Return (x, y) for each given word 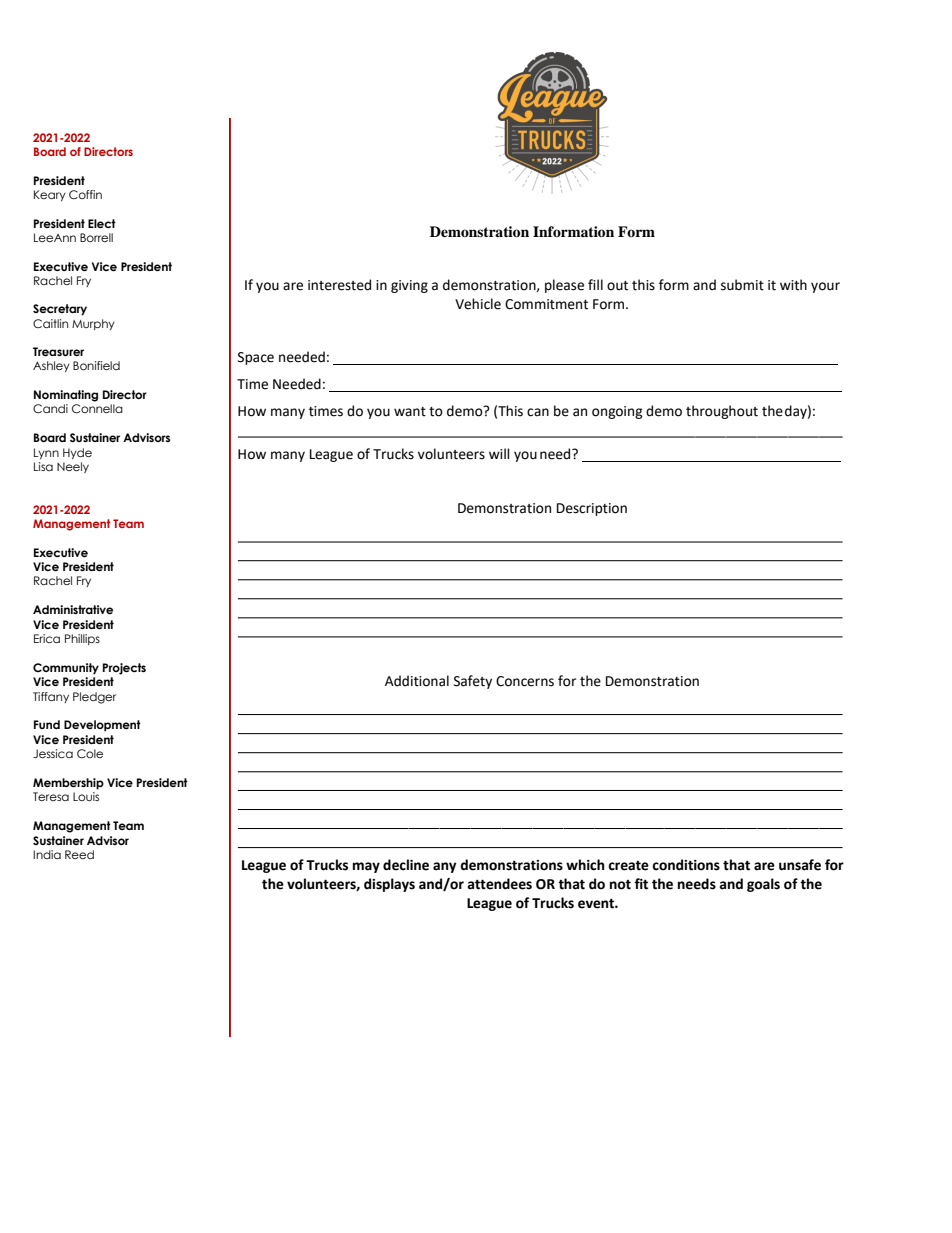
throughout (722, 412)
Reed (79, 854)
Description (592, 509)
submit (742, 285)
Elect (102, 223)
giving (409, 286)
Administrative (73, 609)
